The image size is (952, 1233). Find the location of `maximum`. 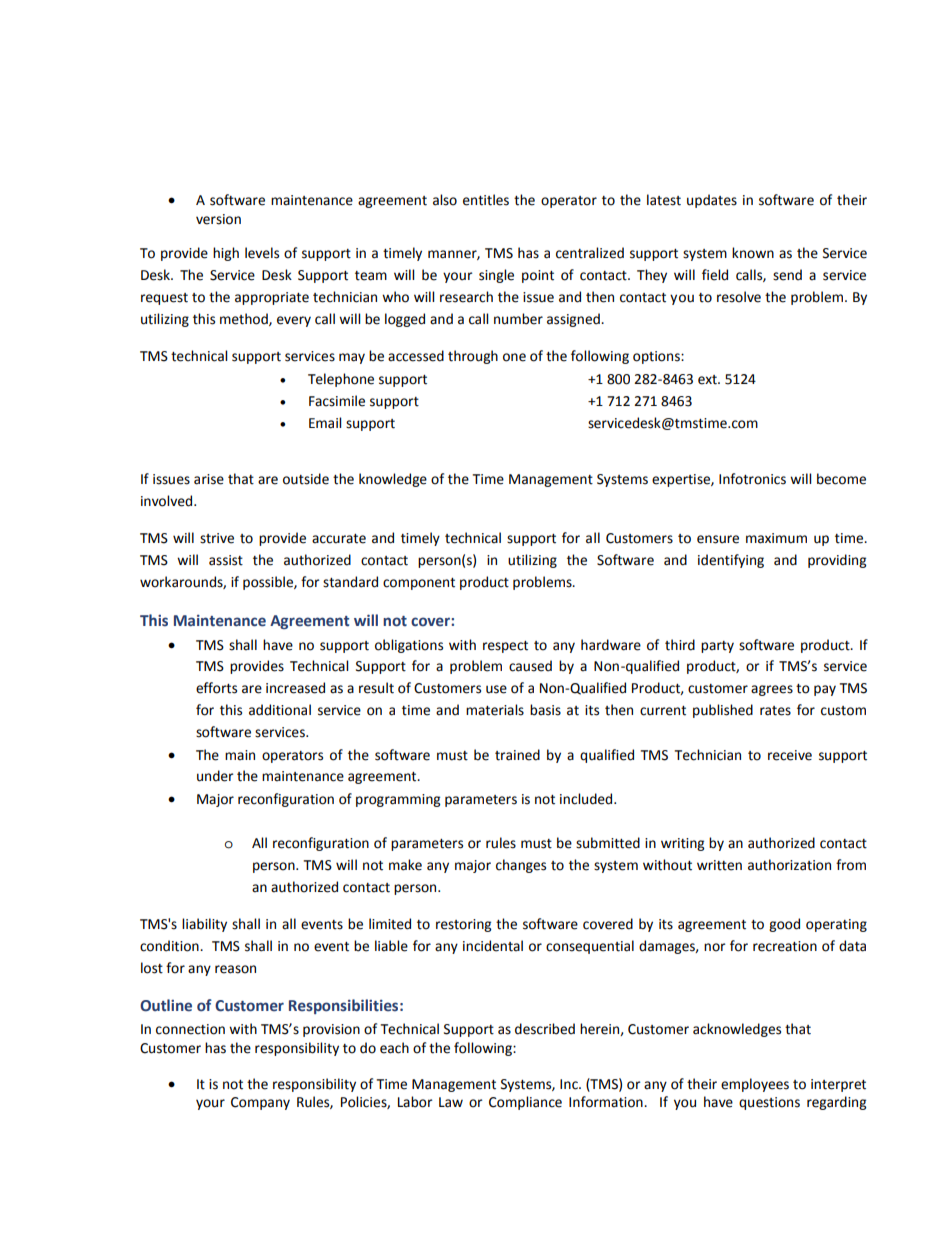

maximum is located at coordinates (776, 538).
